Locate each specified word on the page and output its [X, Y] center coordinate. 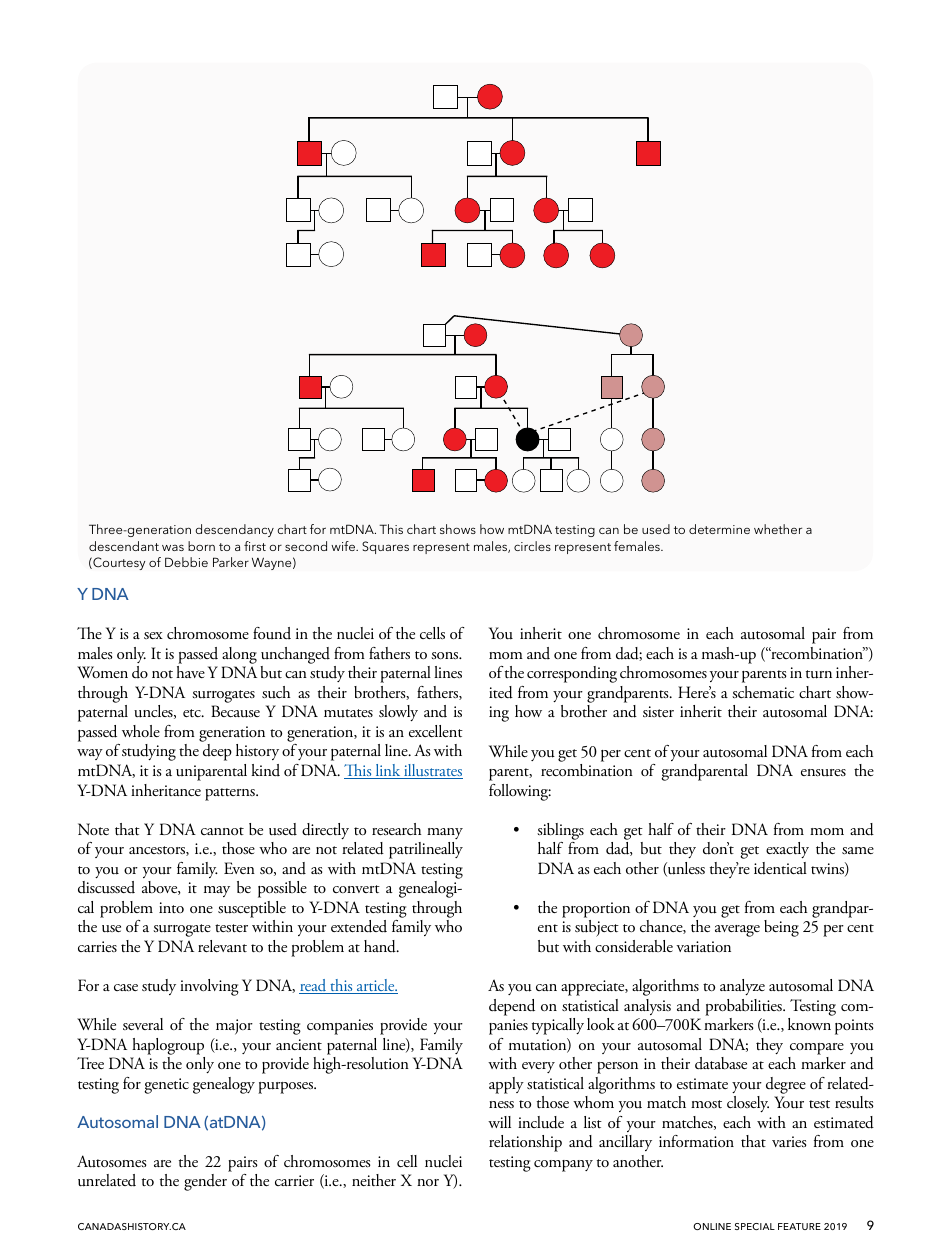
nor [428, 1182]
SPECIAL [755, 1226]
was [173, 547]
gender [205, 1182]
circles [532, 546]
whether [778, 529]
